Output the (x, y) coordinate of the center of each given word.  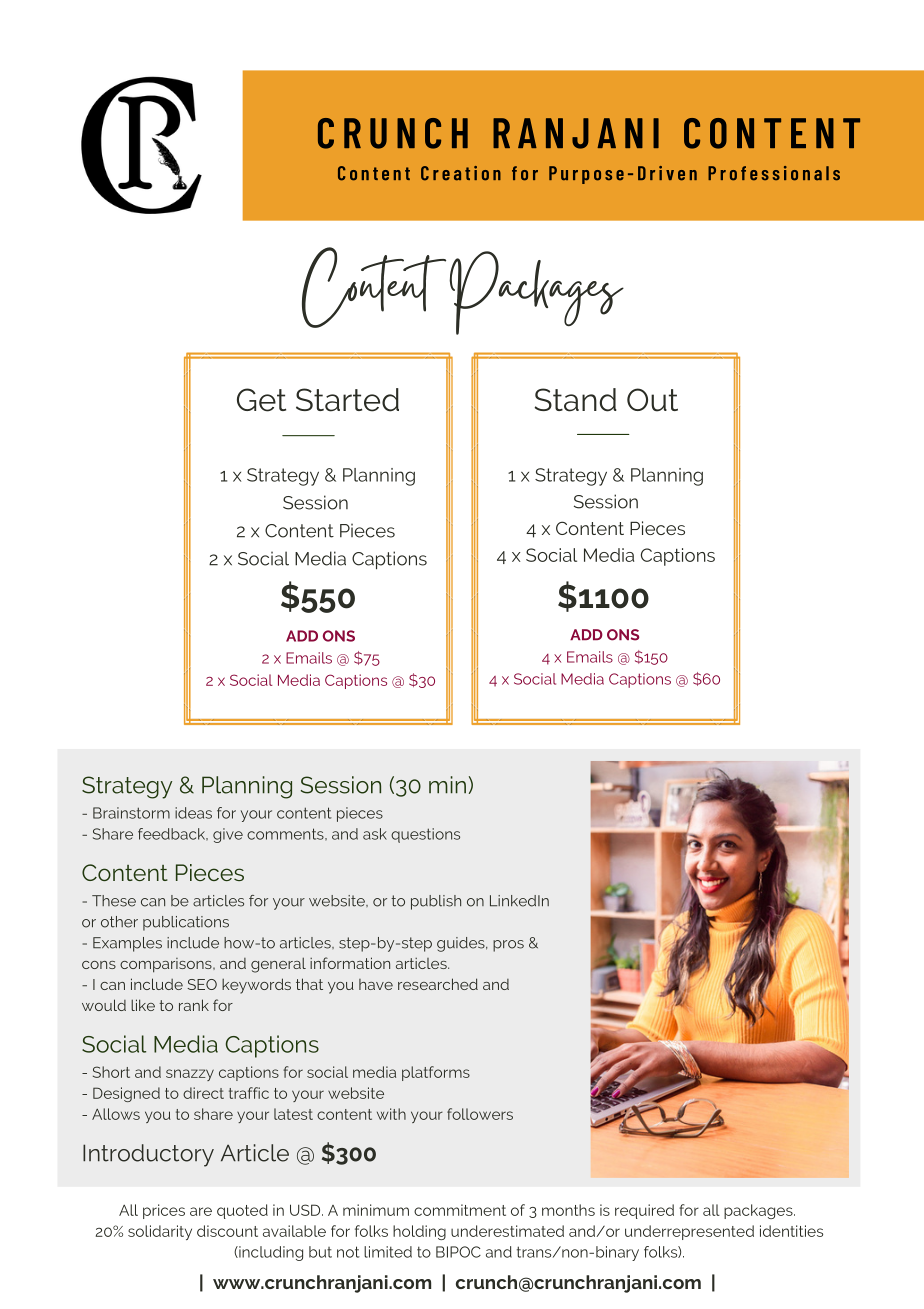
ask (375, 834)
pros (508, 946)
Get (261, 400)
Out (652, 400)
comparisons (167, 965)
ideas (193, 813)
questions (425, 835)
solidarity (160, 1232)
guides (462, 944)
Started (347, 400)
